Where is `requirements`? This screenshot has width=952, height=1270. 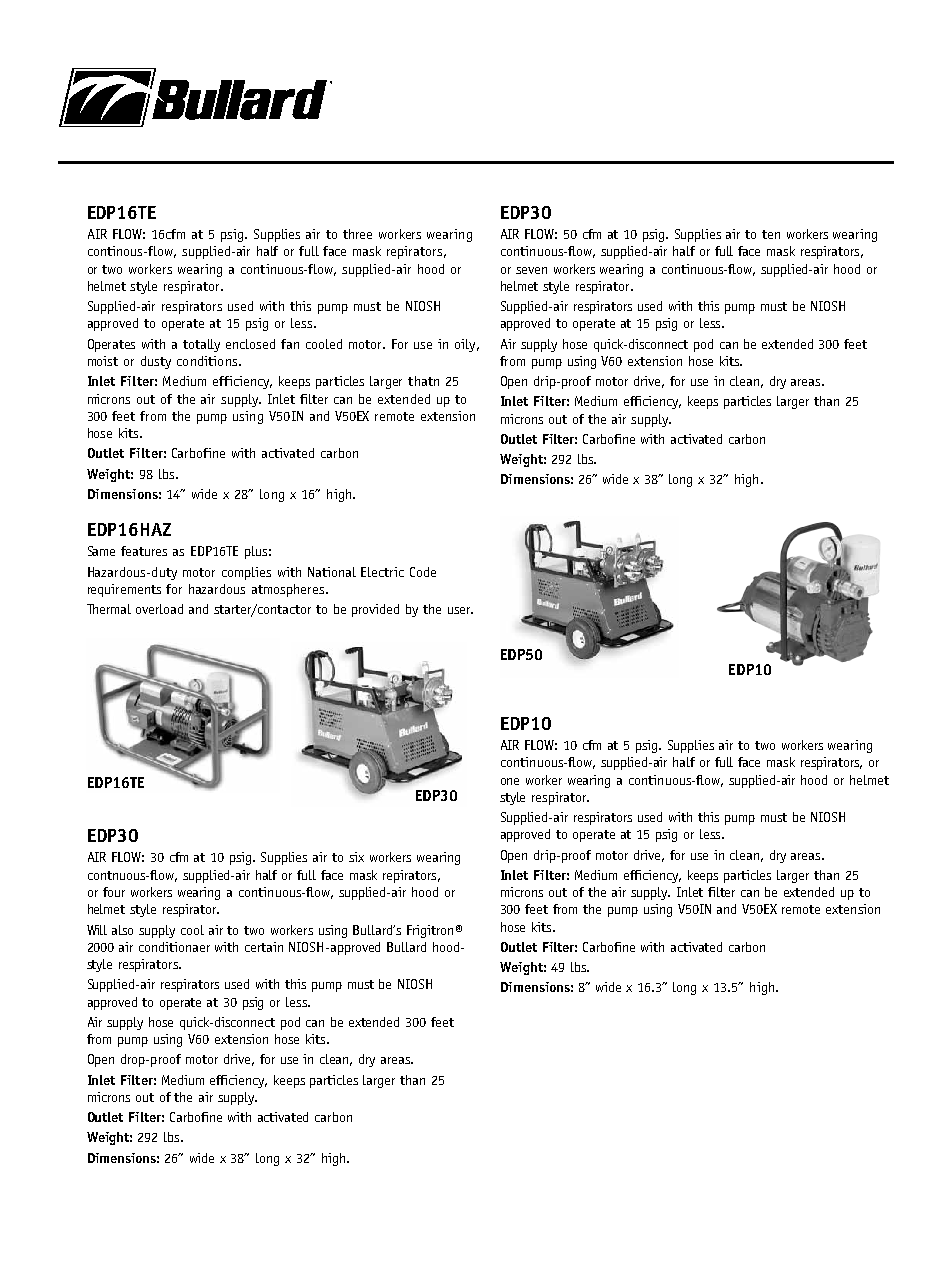
requirements is located at coordinates (124, 590).
